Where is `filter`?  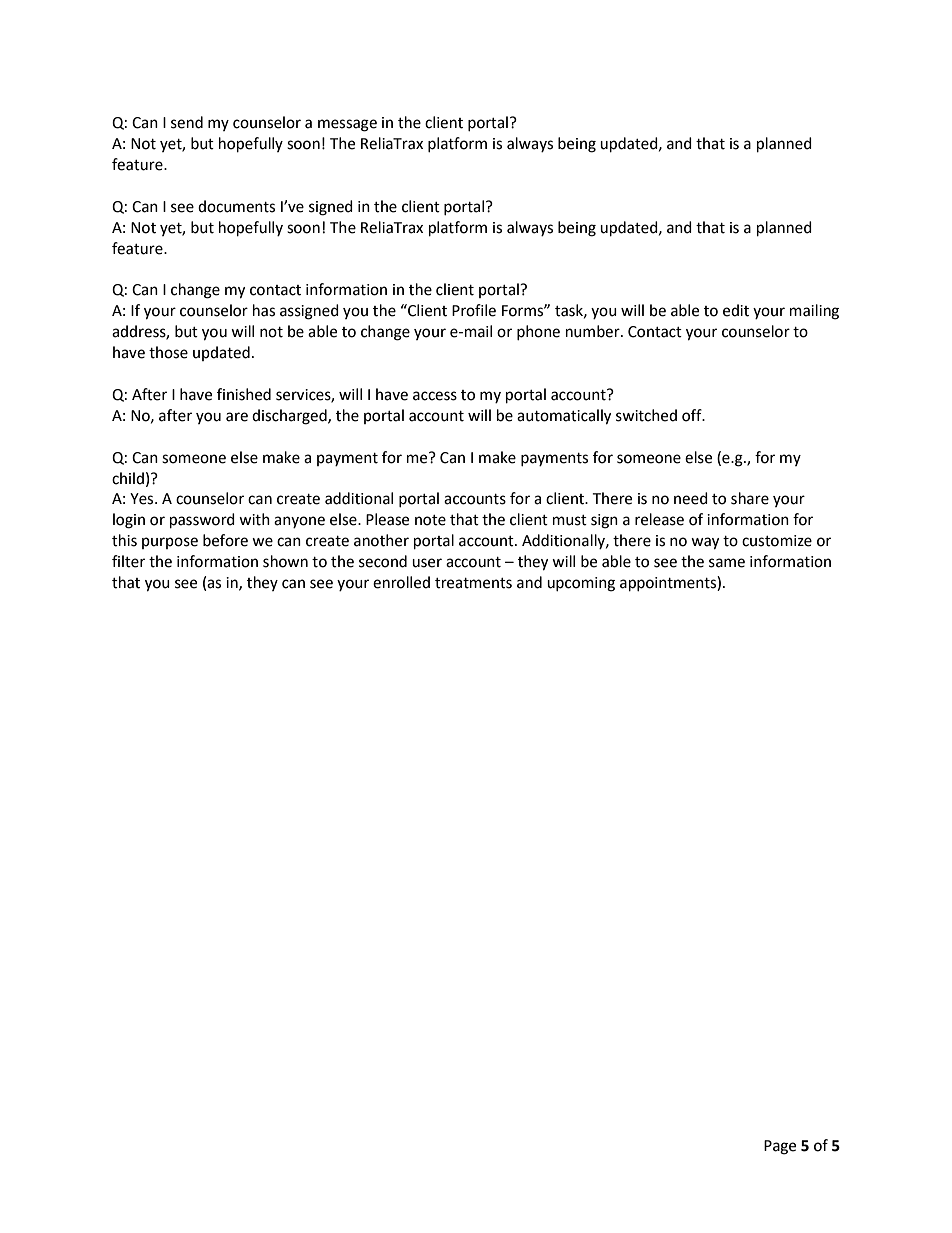
filter is located at coordinates (128, 561).
